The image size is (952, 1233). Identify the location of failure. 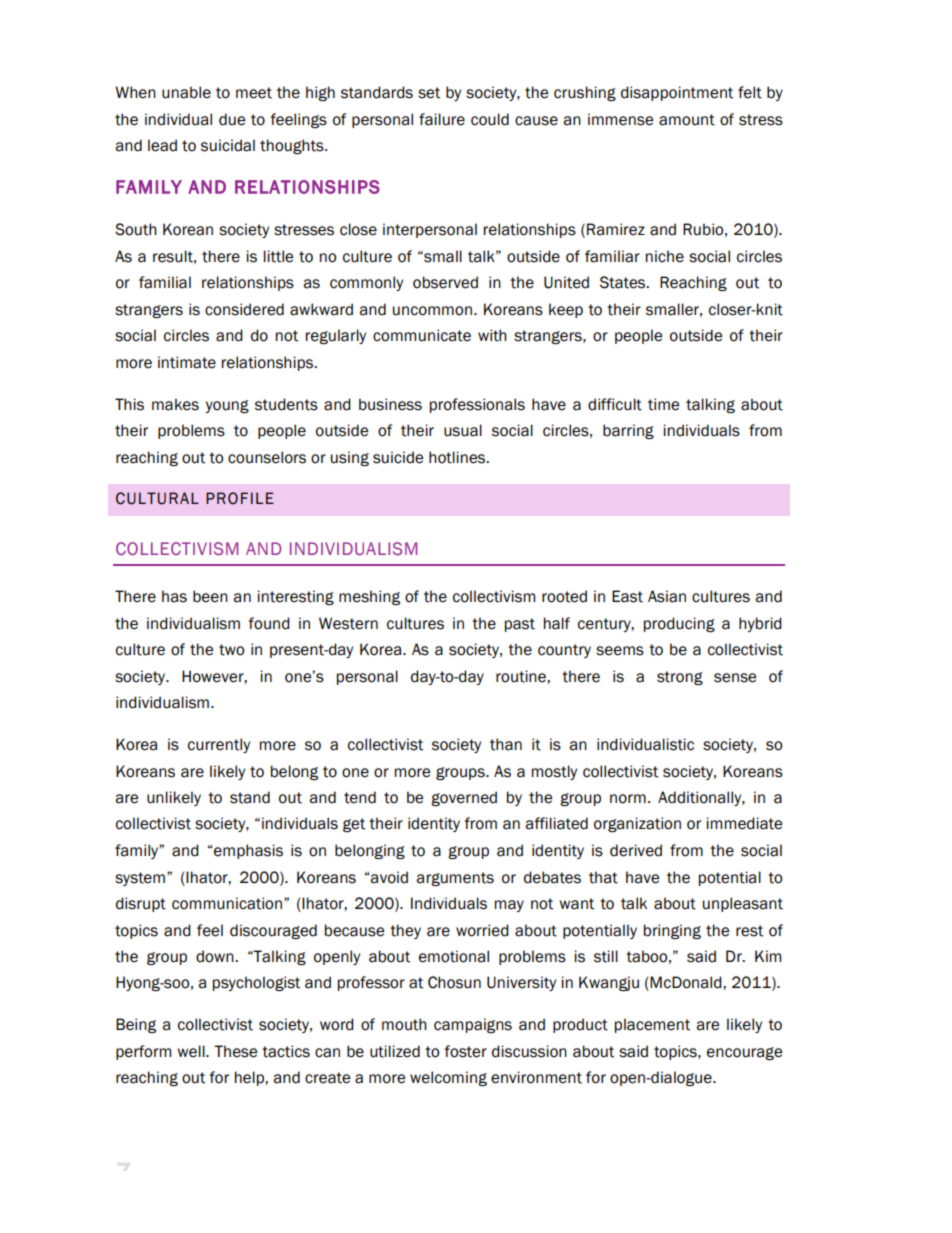
(442, 119).
